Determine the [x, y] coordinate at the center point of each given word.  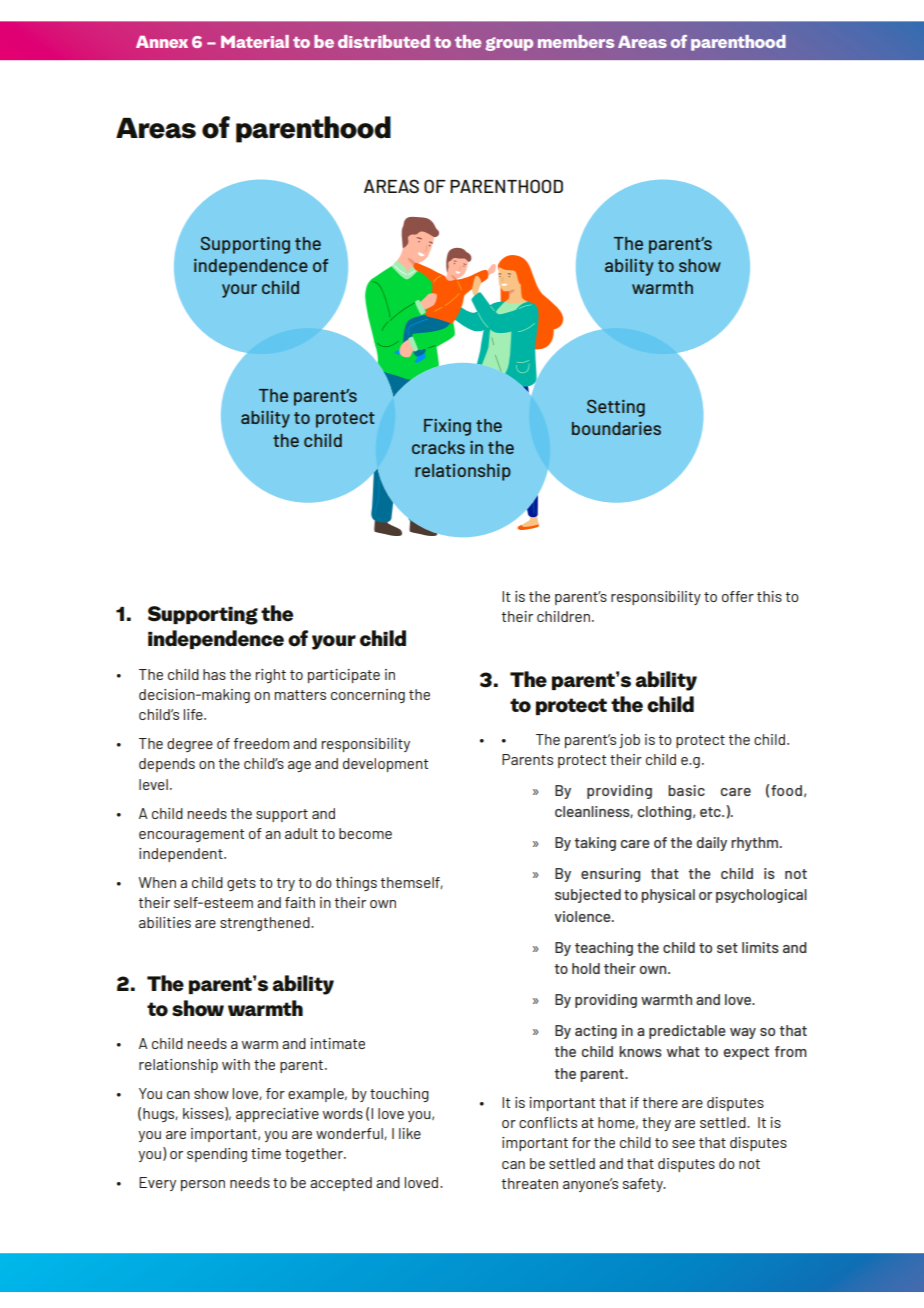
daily [712, 844]
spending [217, 1155]
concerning [368, 696]
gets [241, 884]
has [214, 674]
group [509, 44]
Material [255, 41]
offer [738, 596]
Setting [616, 408]
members [576, 41]
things [356, 884]
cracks [438, 447]
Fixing [447, 427]
